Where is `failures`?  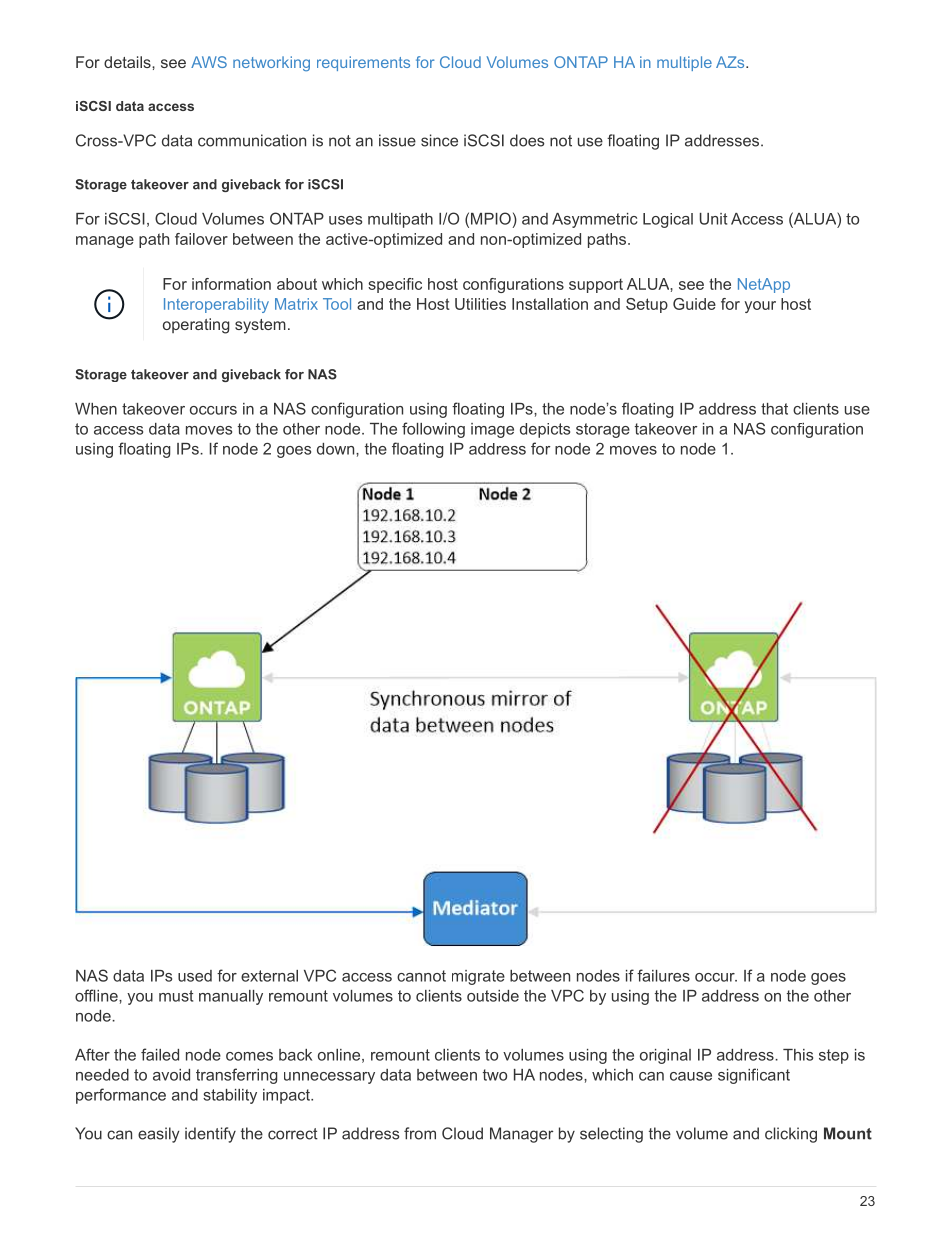 failures is located at coordinates (663, 975).
